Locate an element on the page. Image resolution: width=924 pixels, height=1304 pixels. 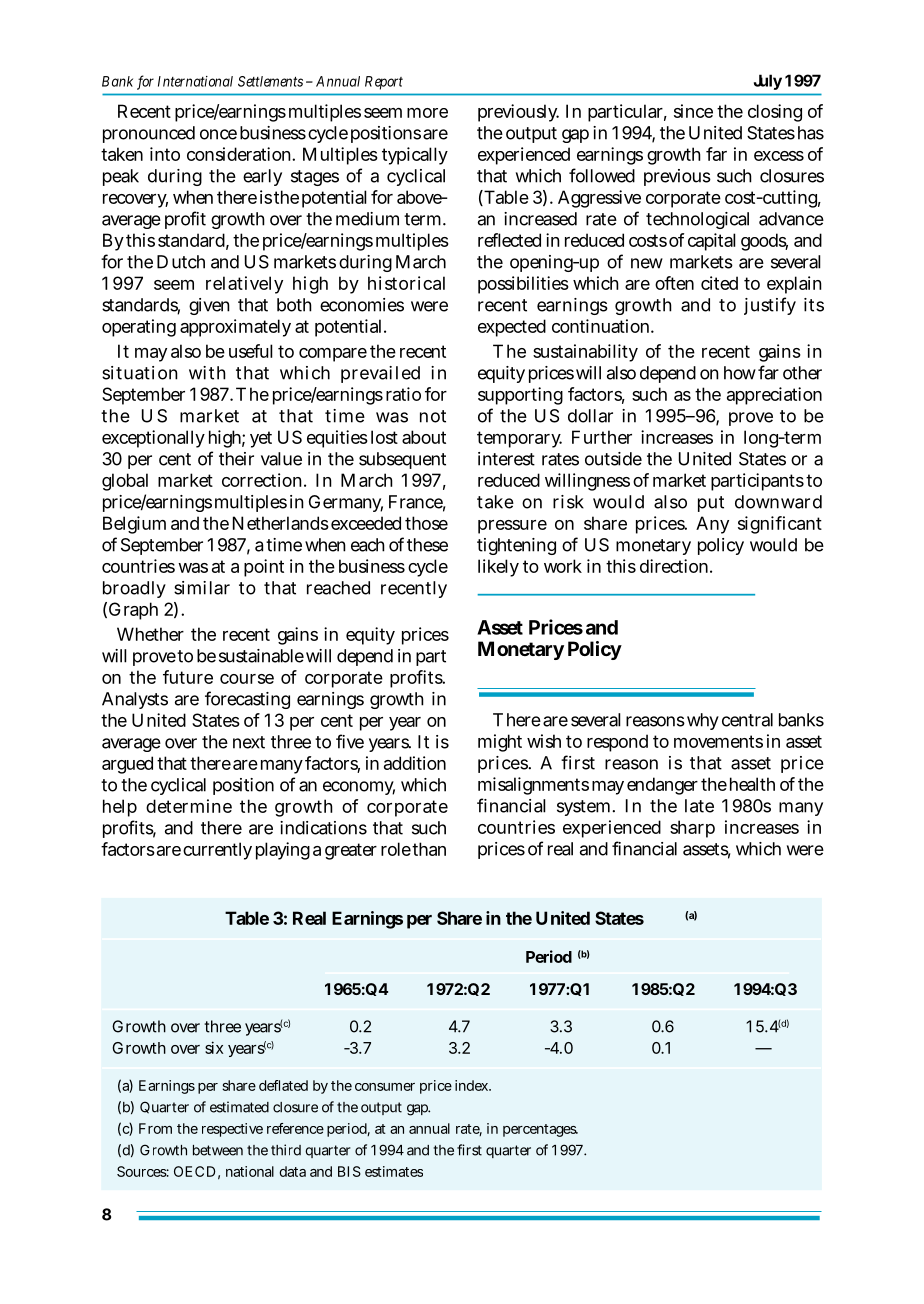
downward is located at coordinates (778, 502).
